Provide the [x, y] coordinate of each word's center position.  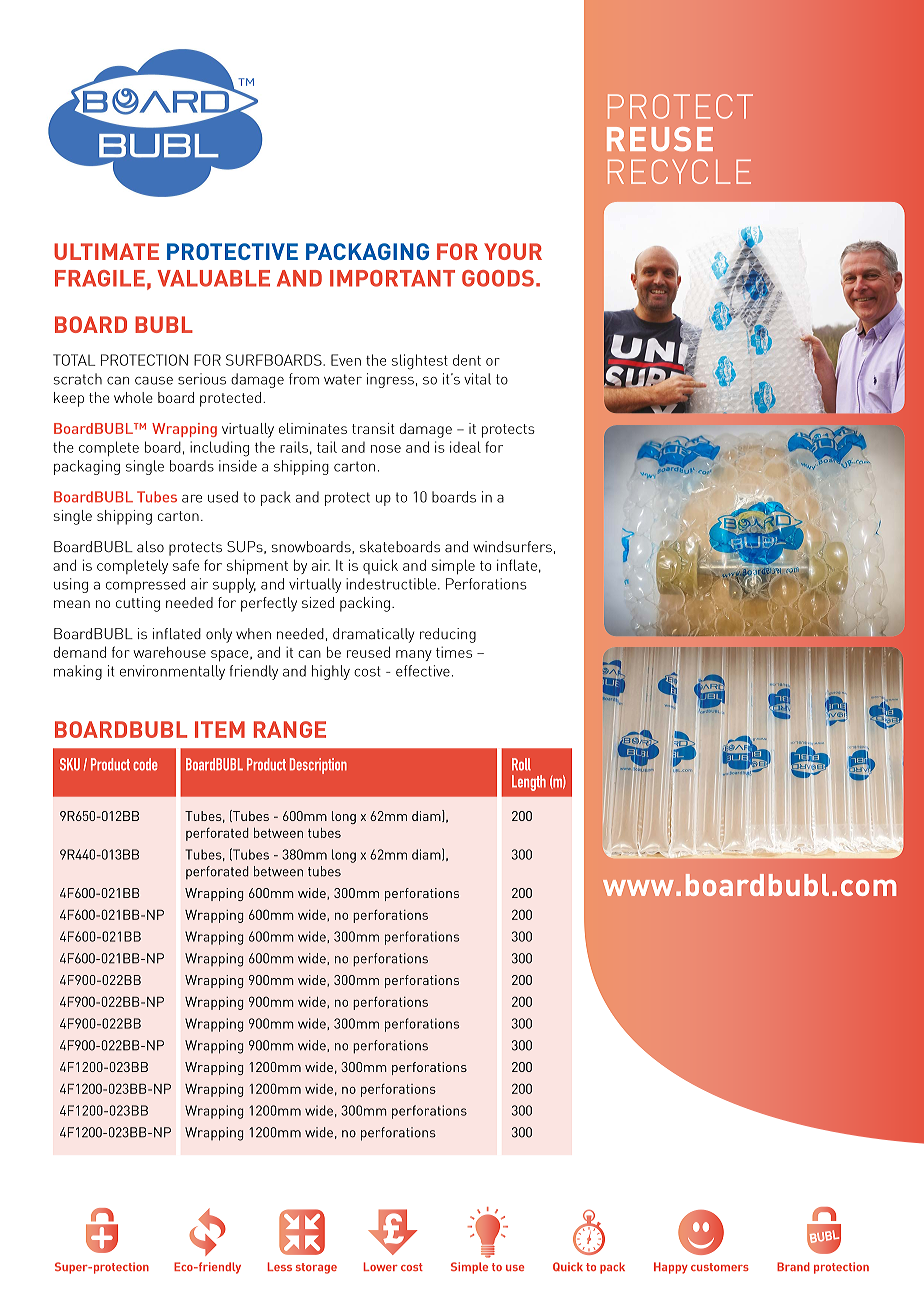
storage [316, 1268]
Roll [521, 764]
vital [477, 379]
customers [720, 1267]
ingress [390, 380]
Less [280, 1266]
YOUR [513, 251]
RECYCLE [679, 171]
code [145, 764]
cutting [138, 604]
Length [529, 783]
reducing [448, 635]
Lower [381, 1266]
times [454, 652]
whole [133, 397]
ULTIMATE [106, 251]
